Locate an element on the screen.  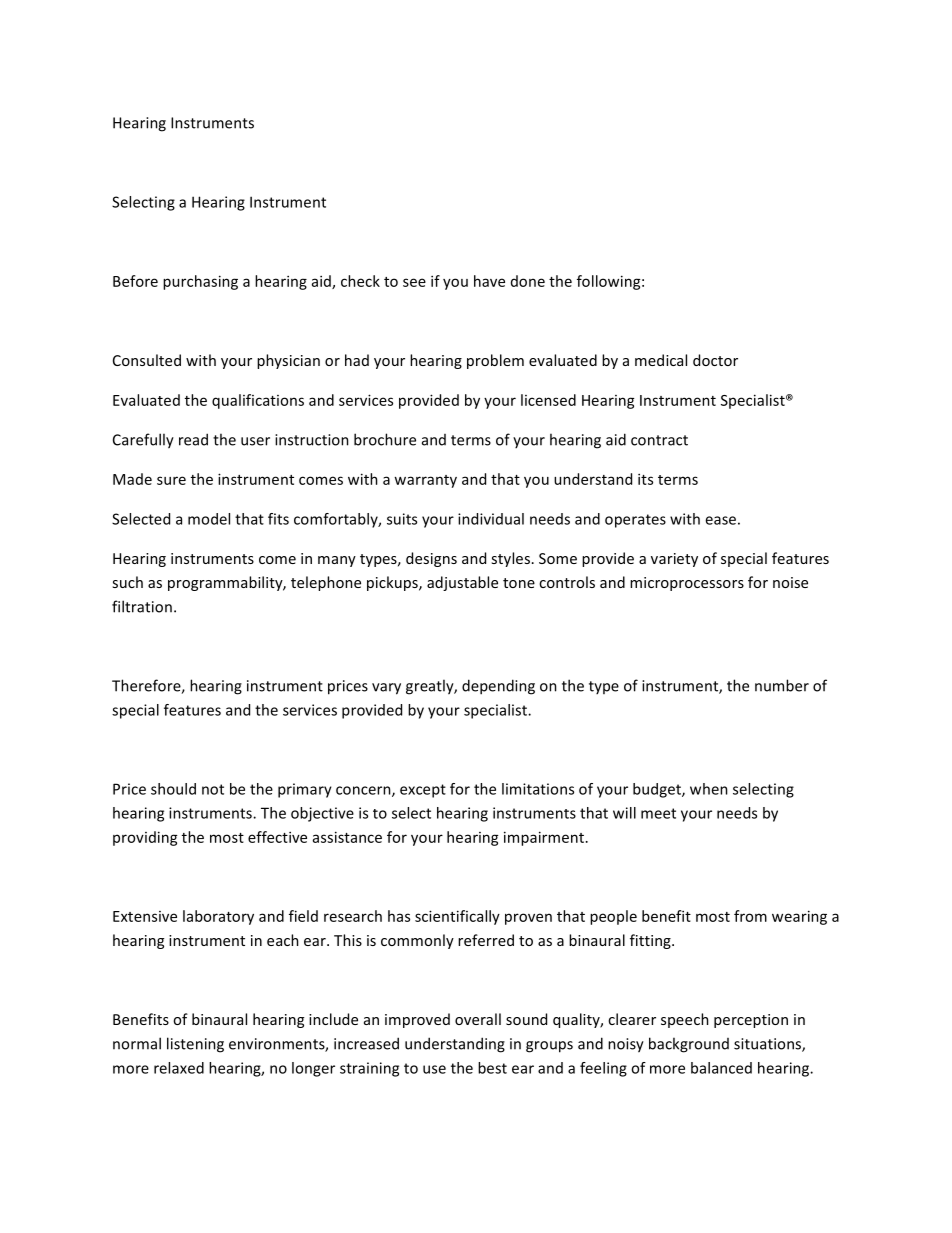
not is located at coordinates (213, 789).
